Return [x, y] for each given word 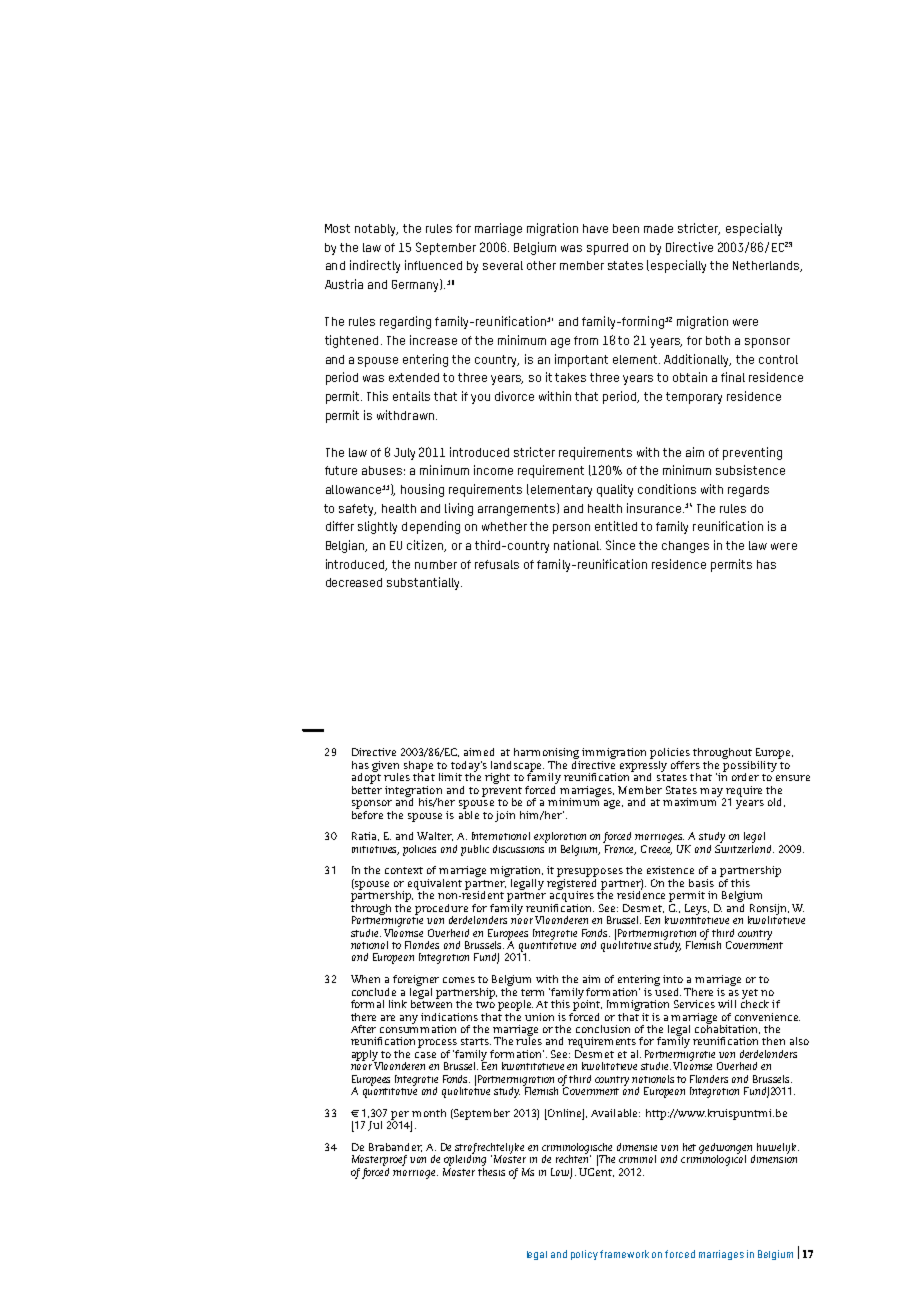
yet [750, 995]
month [429, 1113]
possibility [751, 766]
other [541, 265]
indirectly [375, 266]
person [571, 529]
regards [748, 491]
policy [584, 1255]
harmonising [547, 755]
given [385, 767]
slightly [377, 527]
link [398, 1004]
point [587, 1004]
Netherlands [767, 266]
